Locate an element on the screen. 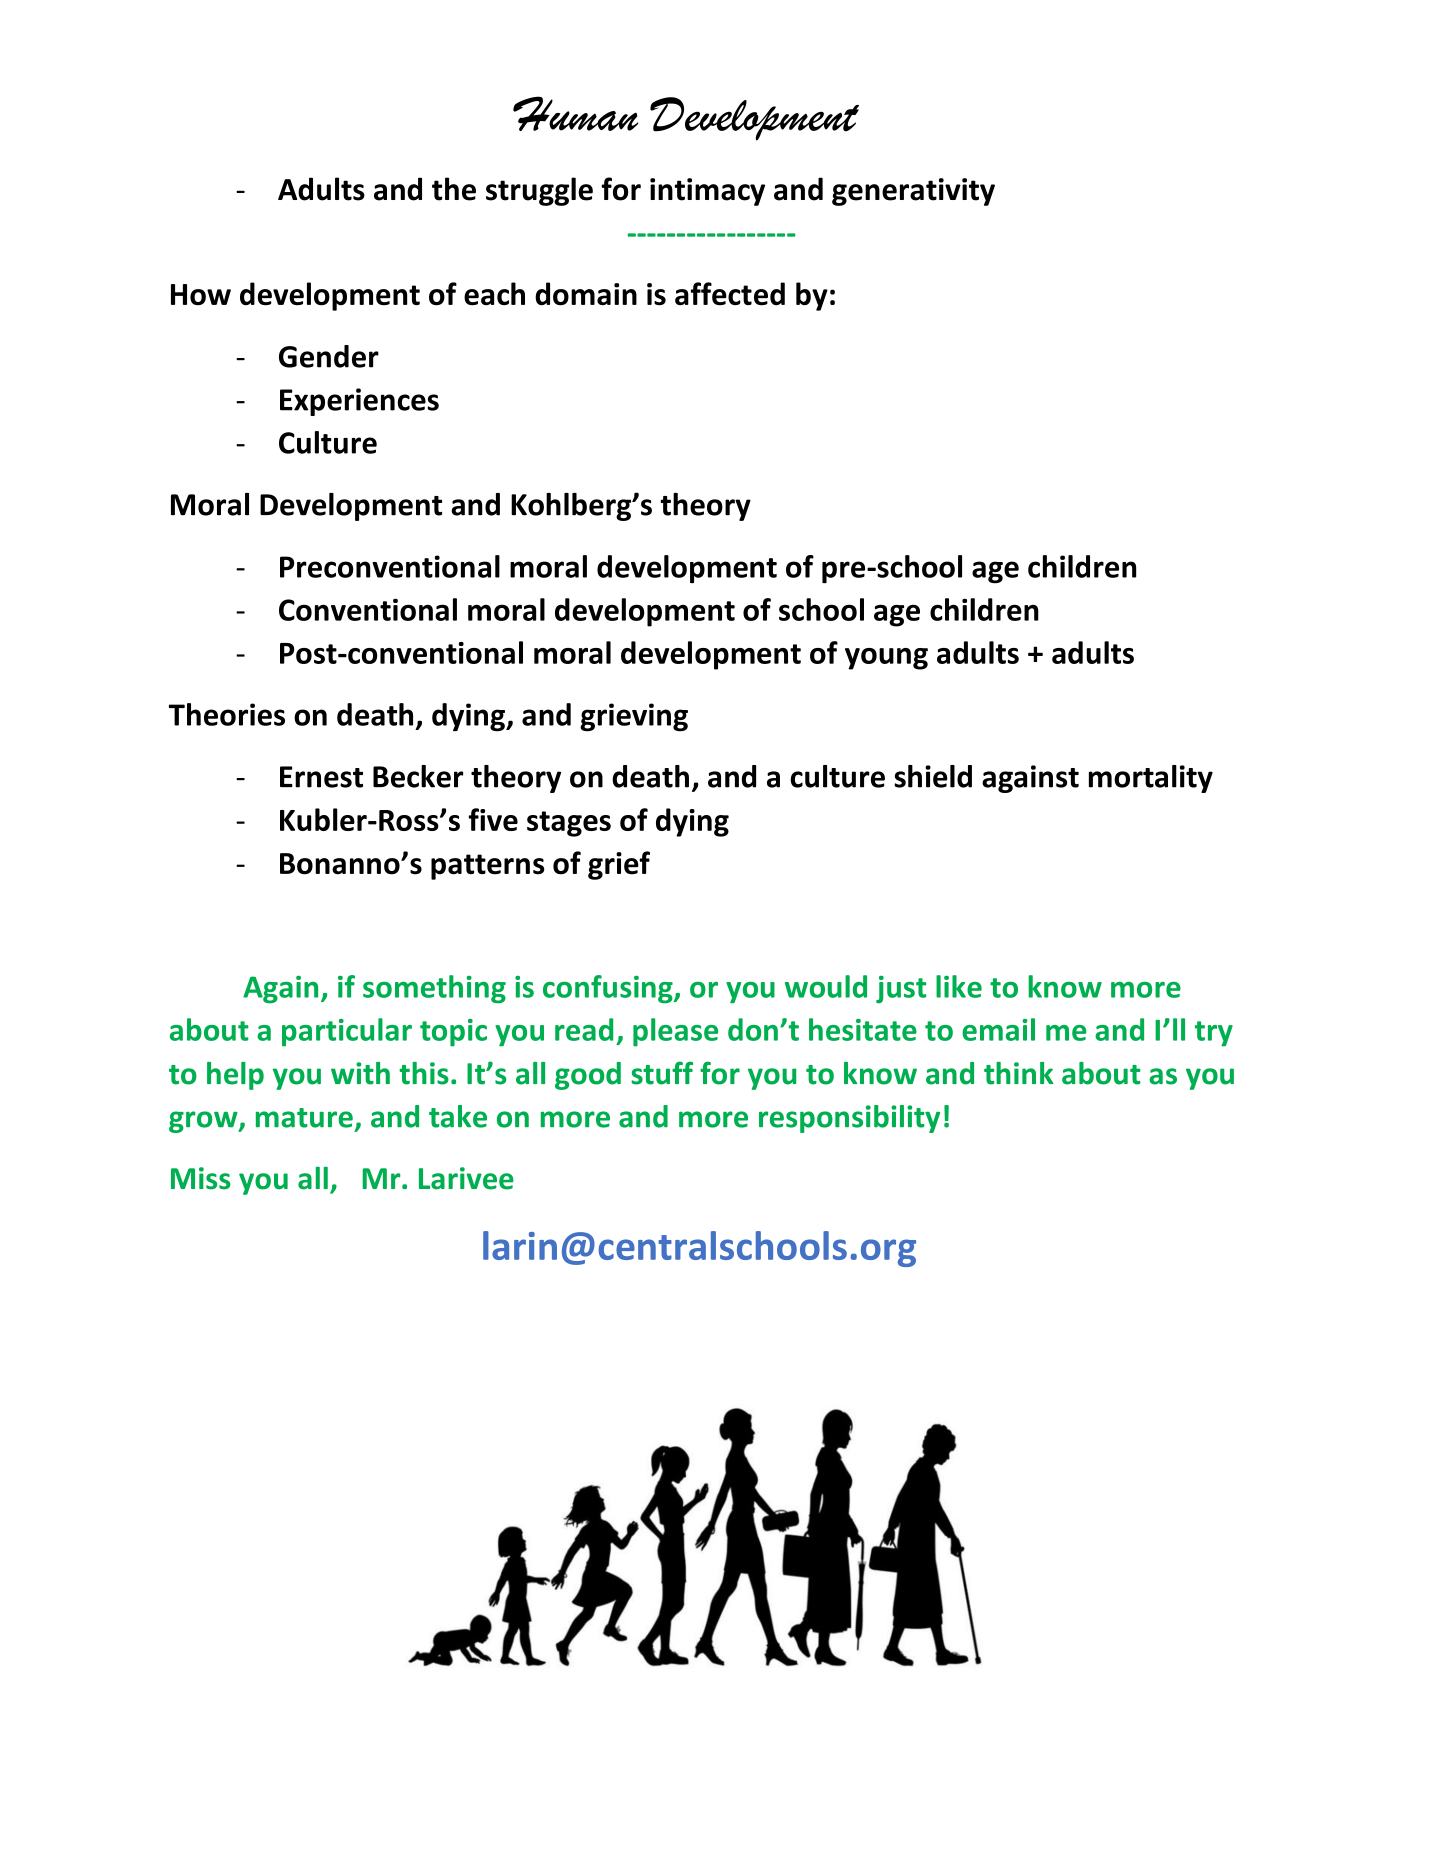 Image resolution: width=1433 pixels, height=1854 pixels. grief is located at coordinates (619, 865).
